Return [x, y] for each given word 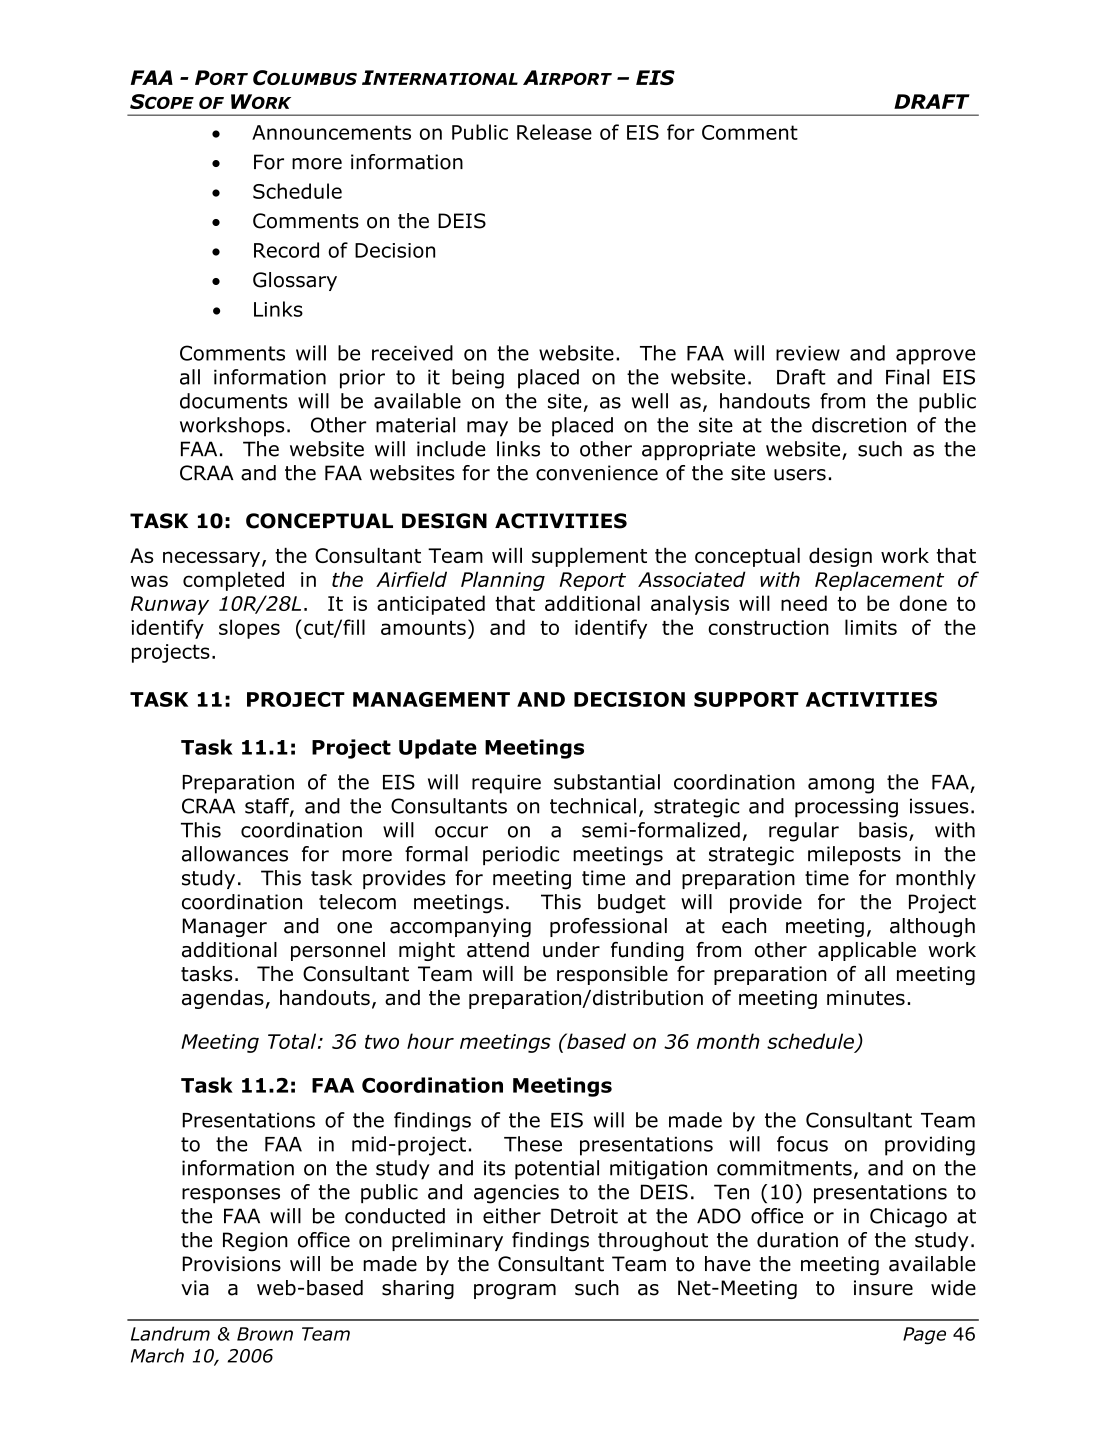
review [808, 353]
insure [883, 1288]
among [841, 786]
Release [554, 132]
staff [268, 807]
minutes [866, 998]
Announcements [331, 132]
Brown [265, 1334]
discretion [859, 425]
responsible [612, 975]
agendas [223, 999]
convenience [597, 473]
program [515, 1291]
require [506, 784]
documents [233, 401]
